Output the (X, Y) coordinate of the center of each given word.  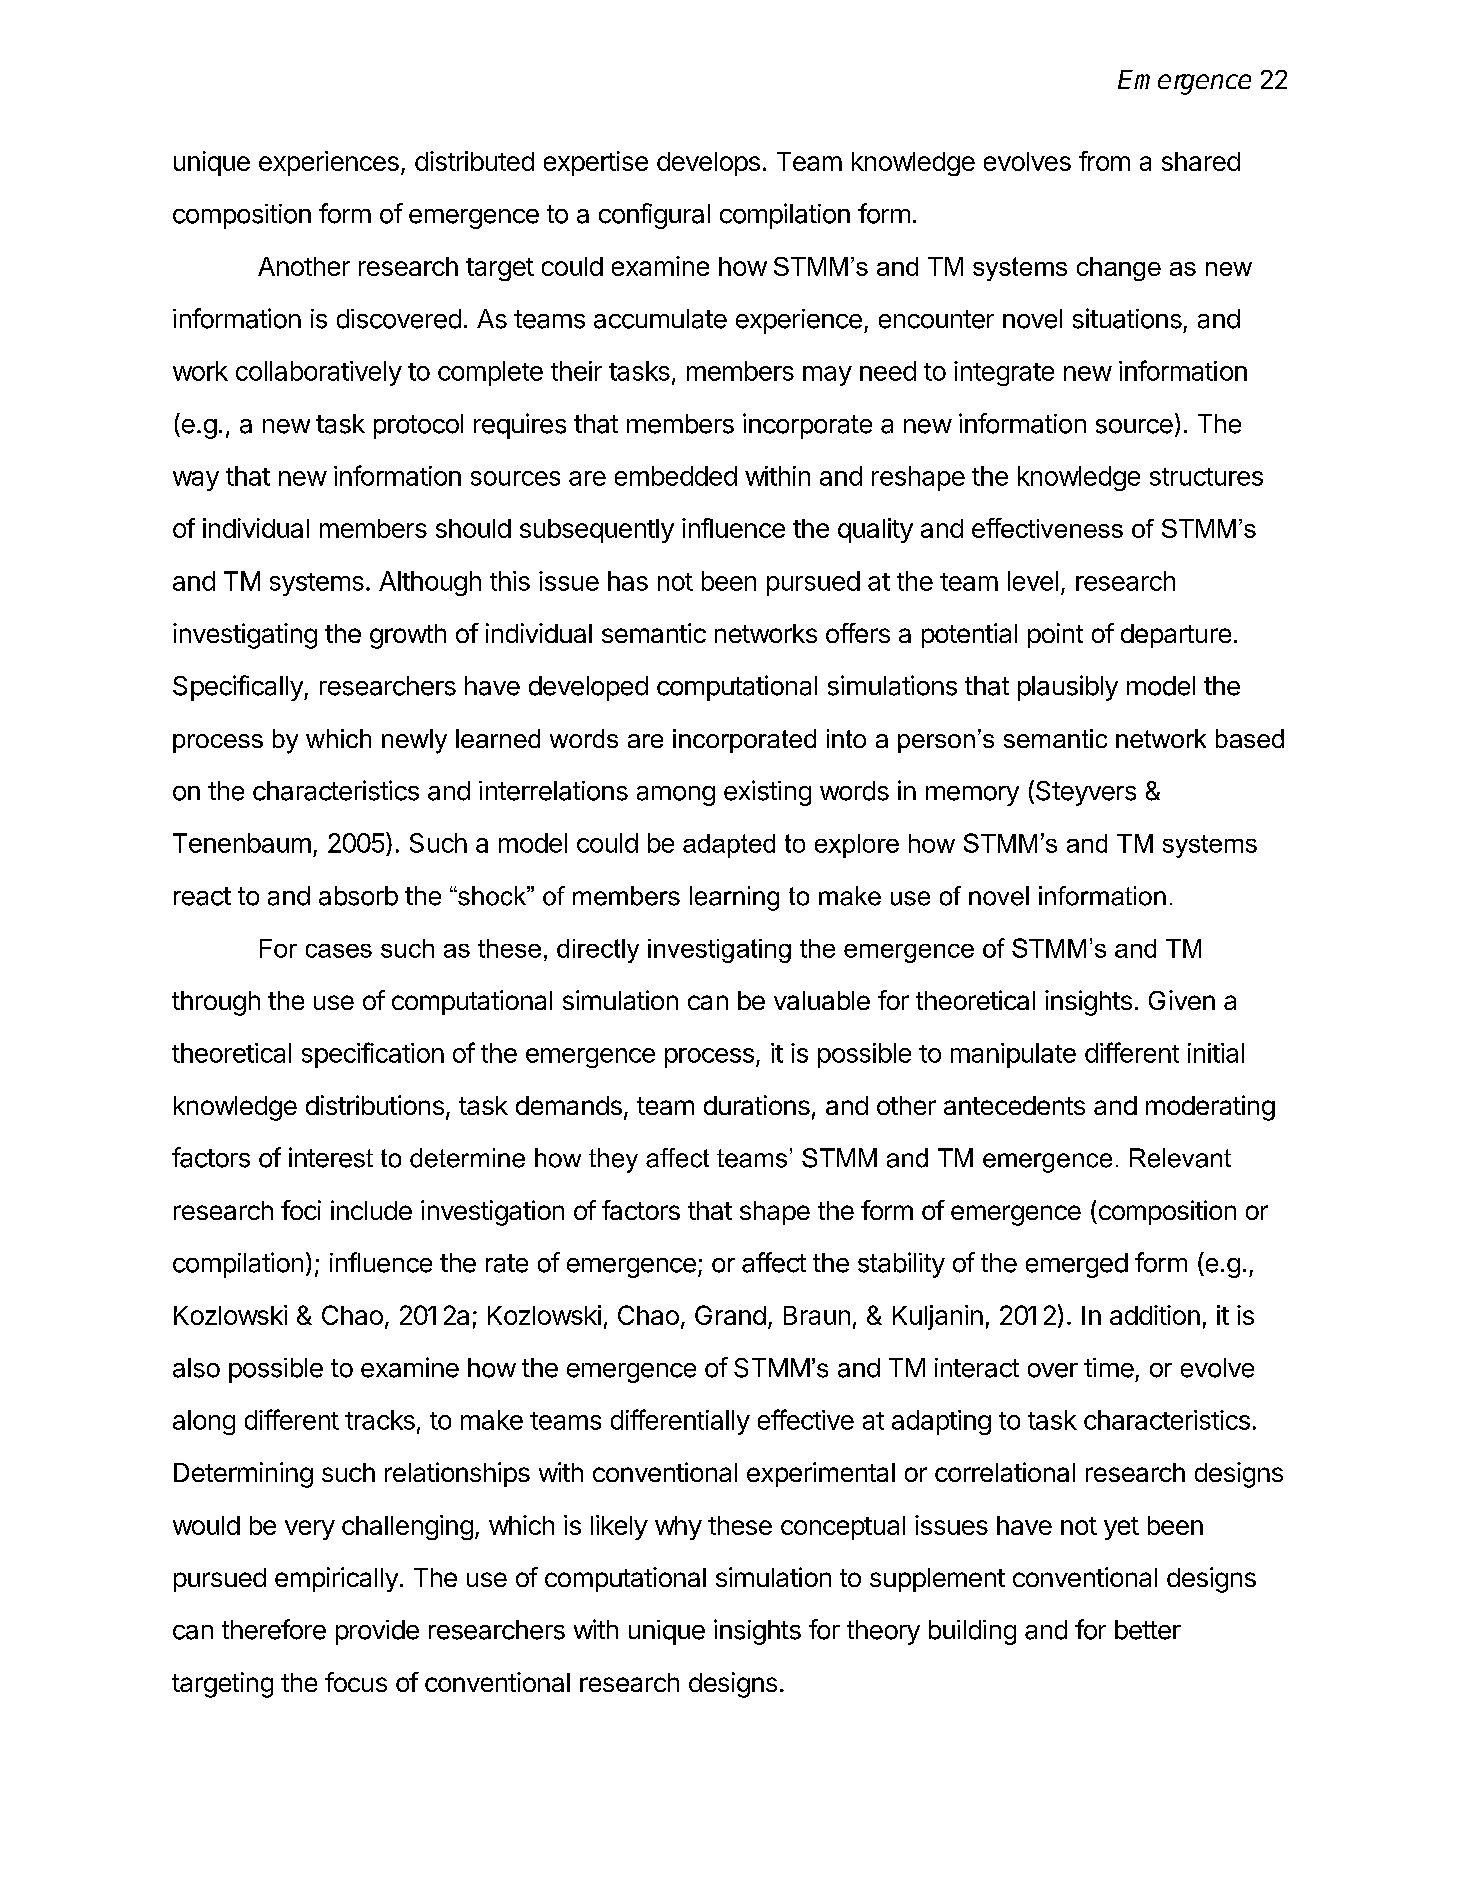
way (196, 481)
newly (414, 741)
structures (1206, 477)
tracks (380, 1420)
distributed (474, 161)
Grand (730, 1315)
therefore (274, 1629)
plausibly (1068, 688)
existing (767, 793)
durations (757, 1105)
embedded (676, 476)
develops (708, 164)
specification (373, 1055)
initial (1216, 1053)
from (1104, 161)
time (1109, 1368)
